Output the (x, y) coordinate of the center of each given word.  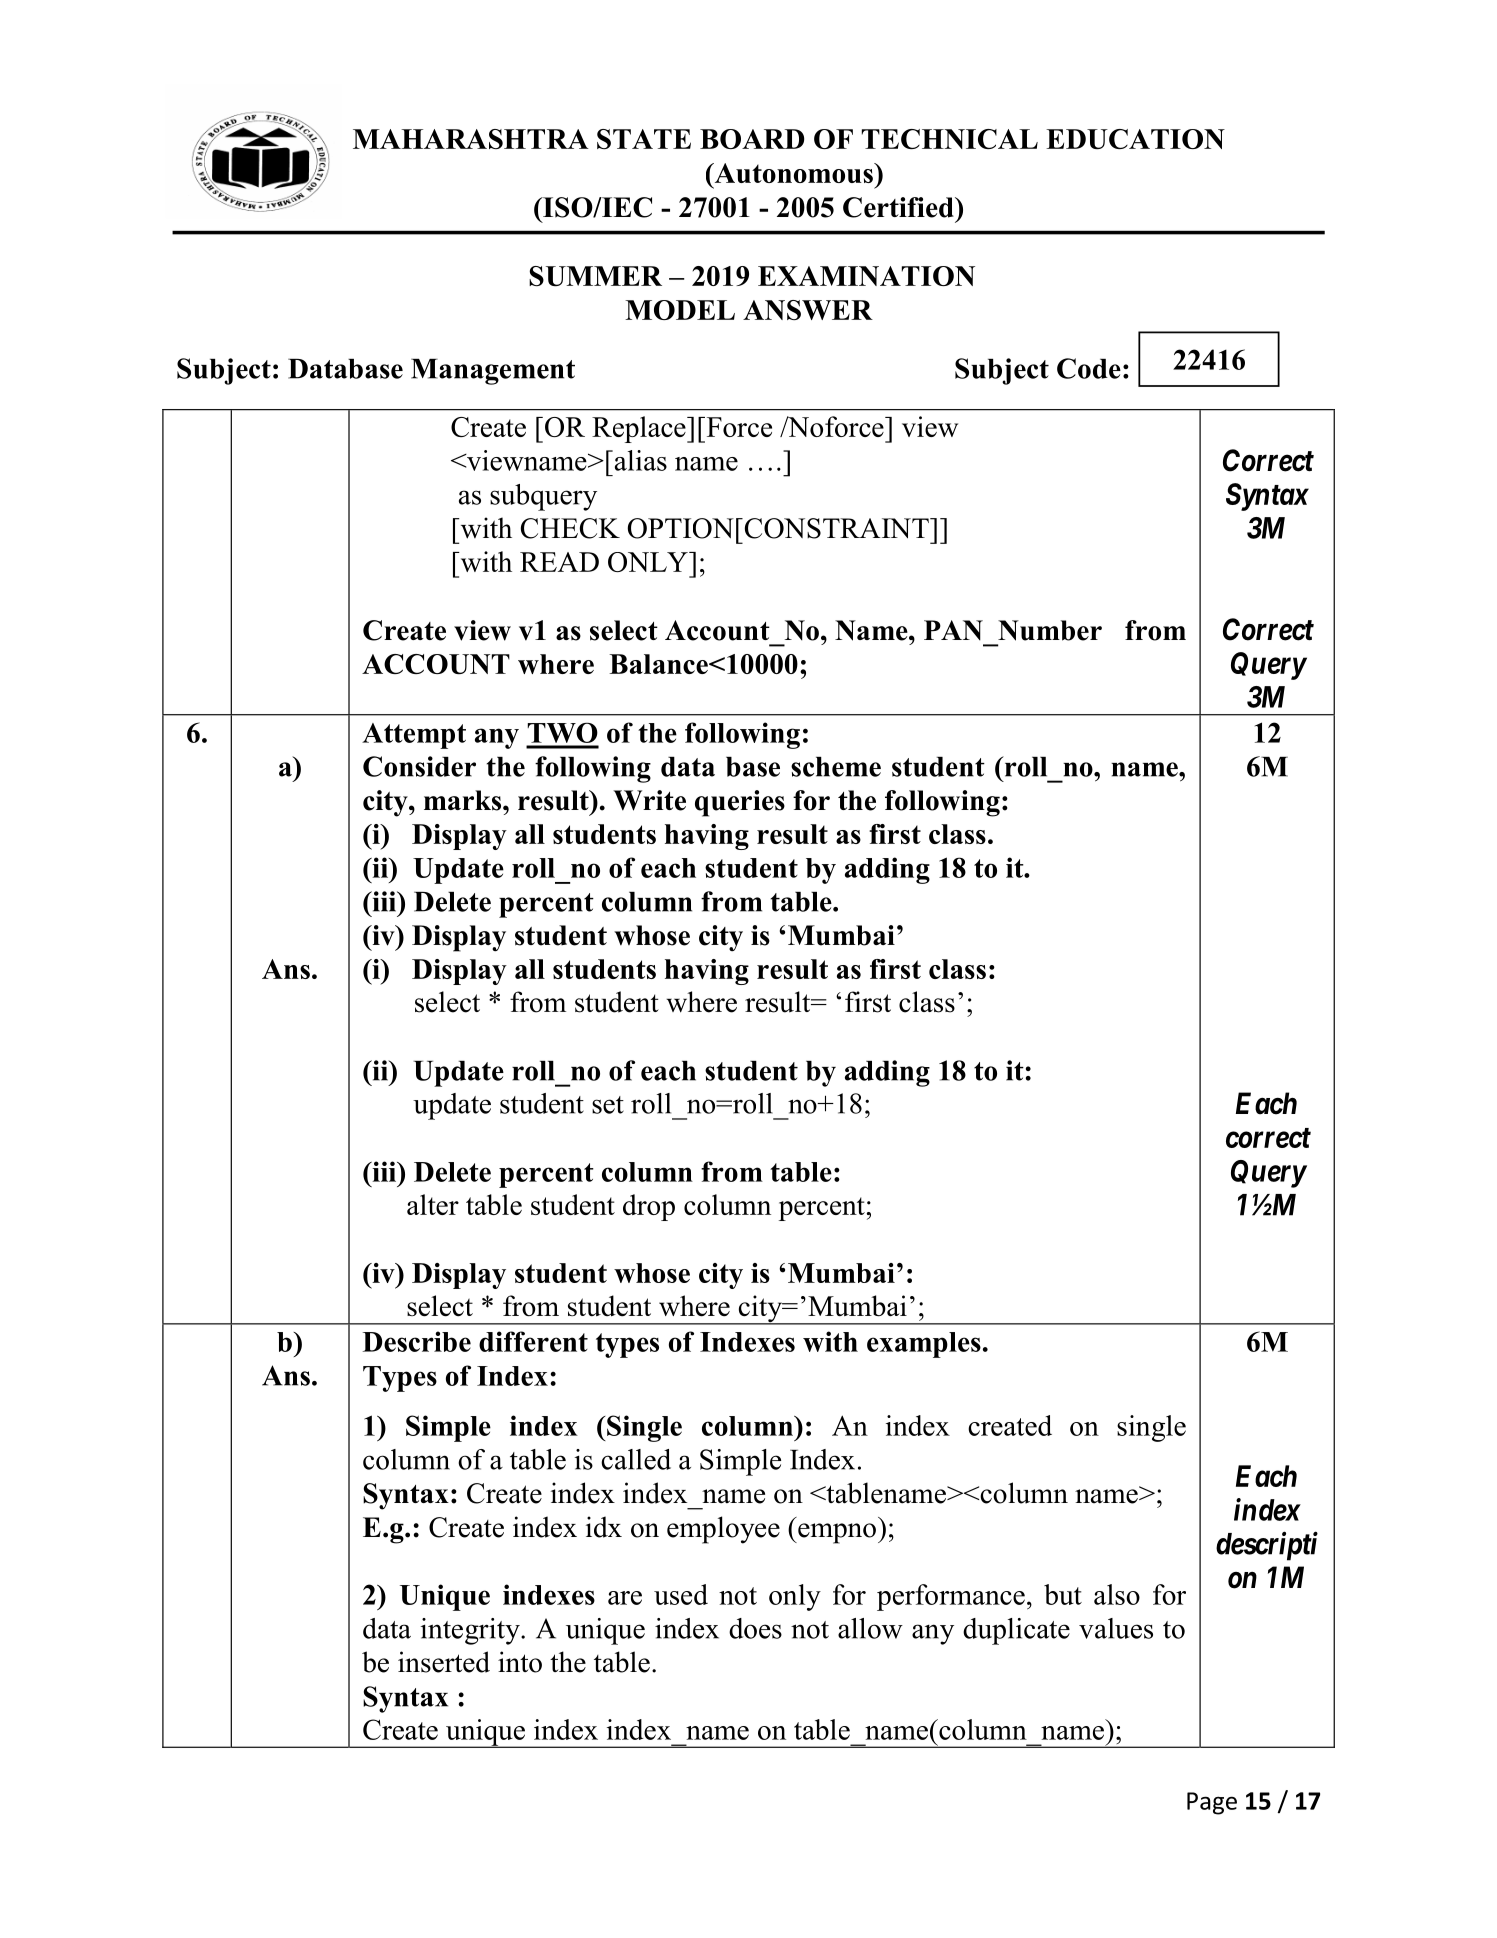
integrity (471, 1631)
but (1063, 1594)
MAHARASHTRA (471, 139)
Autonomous (793, 173)
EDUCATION (1135, 139)
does (755, 1628)
